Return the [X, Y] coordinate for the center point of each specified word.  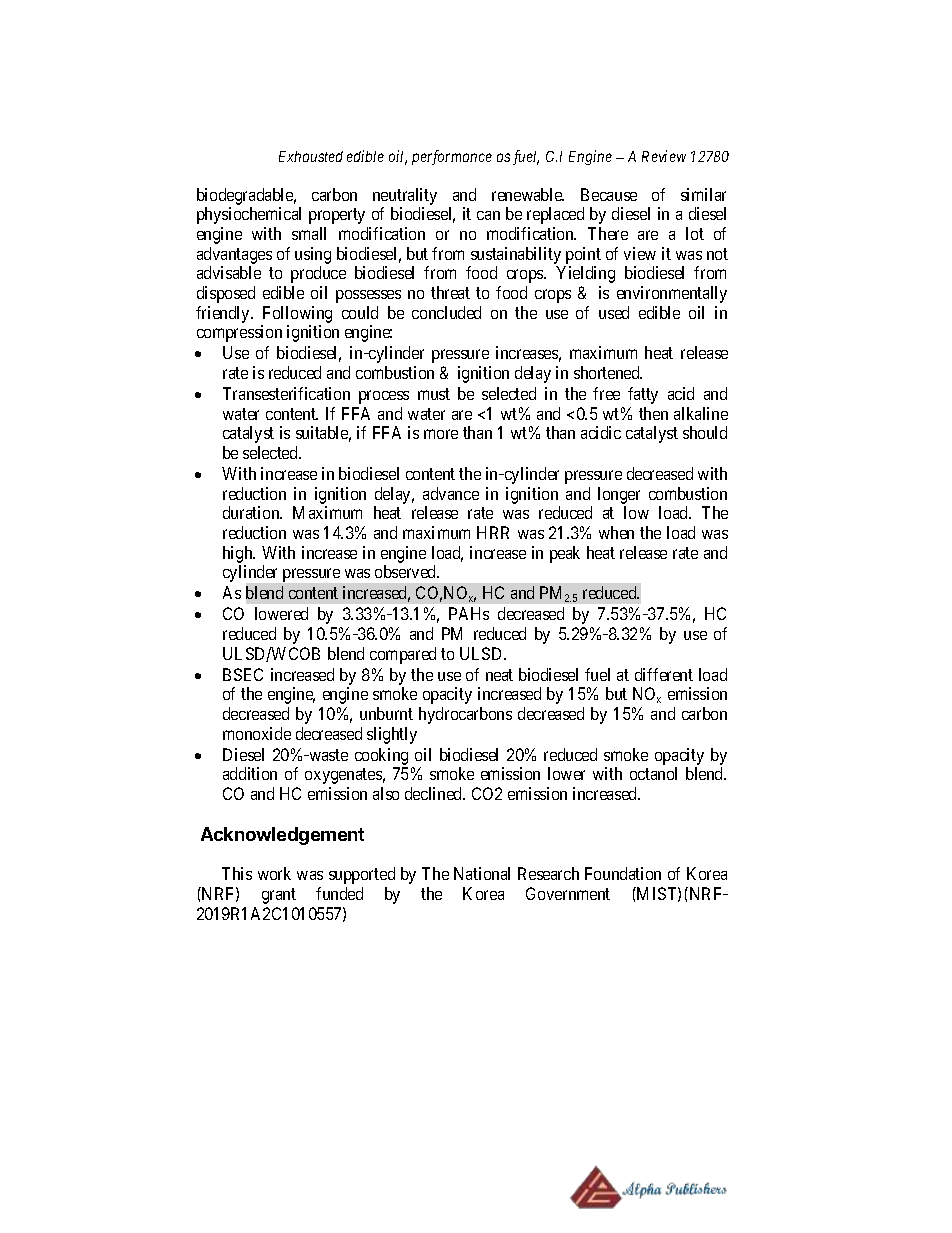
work [274, 873]
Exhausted [311, 156]
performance [452, 157]
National [482, 873]
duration [252, 512]
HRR [493, 532]
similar [703, 194]
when [616, 532]
